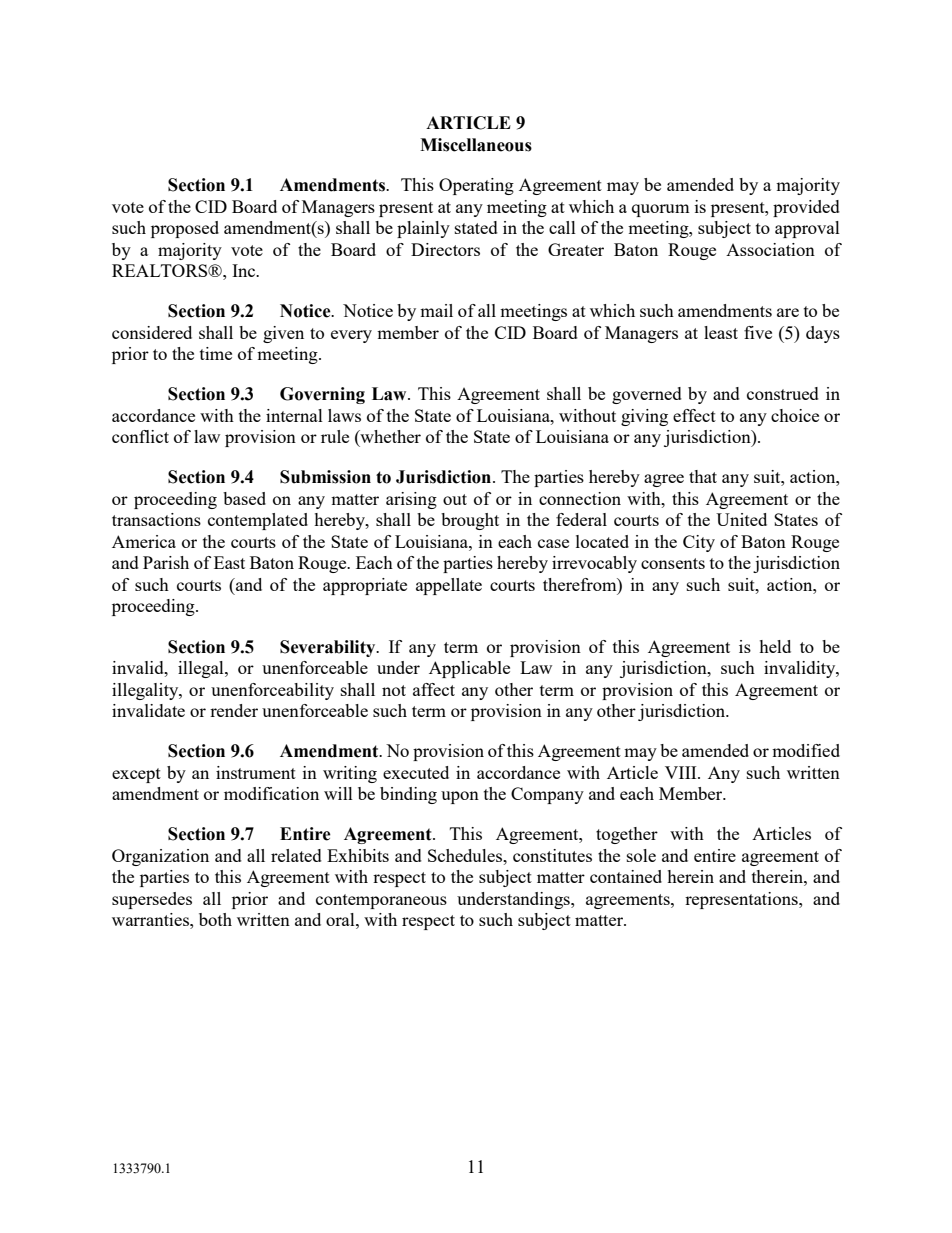 This page has width=952, height=1233. What do you see at coordinates (476, 186) in the page?
I see `Operating` at bounding box center [476, 186].
